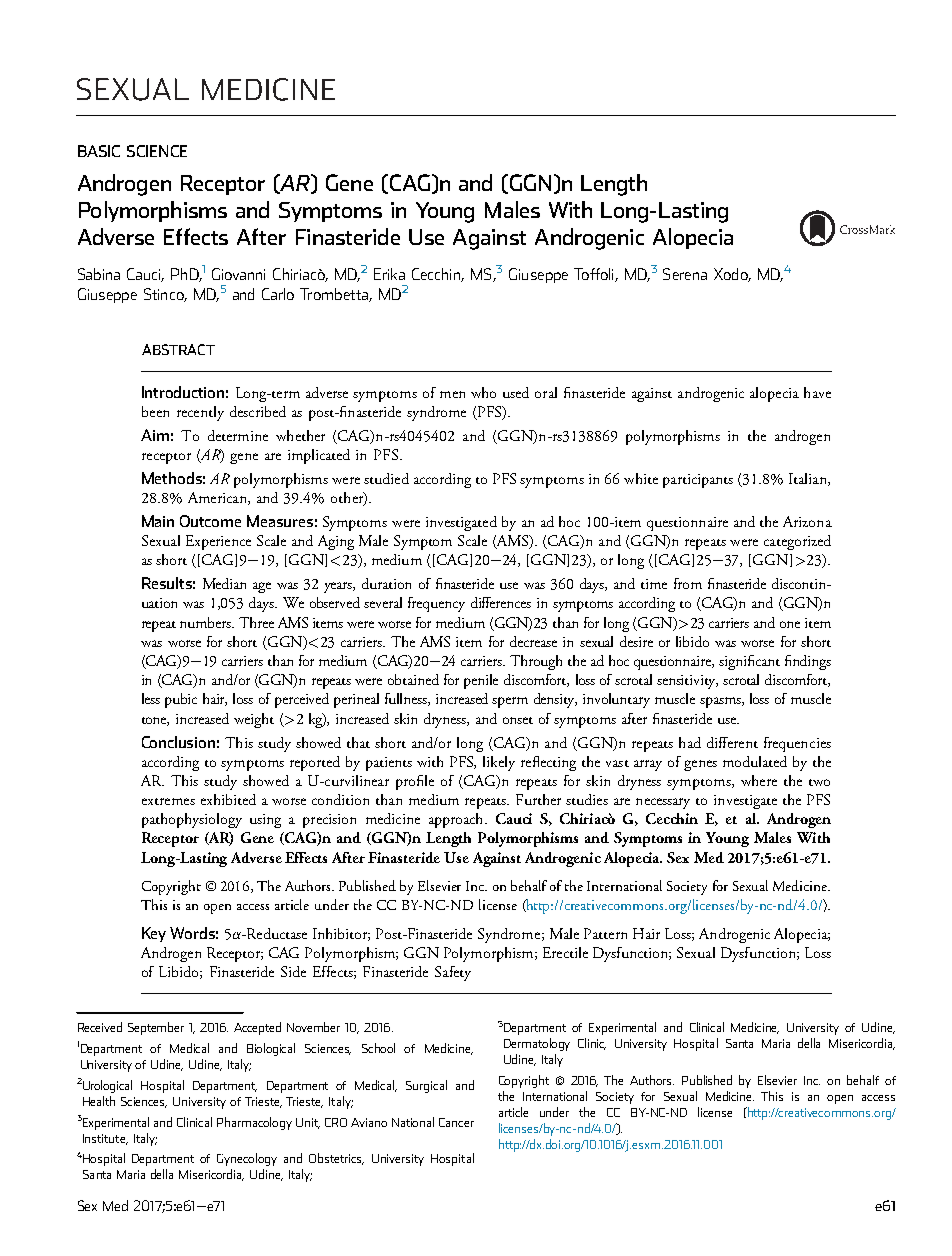 The image size is (952, 1256). Describe the element at coordinates (207, 622) in the image. I see `numbers` at that location.
